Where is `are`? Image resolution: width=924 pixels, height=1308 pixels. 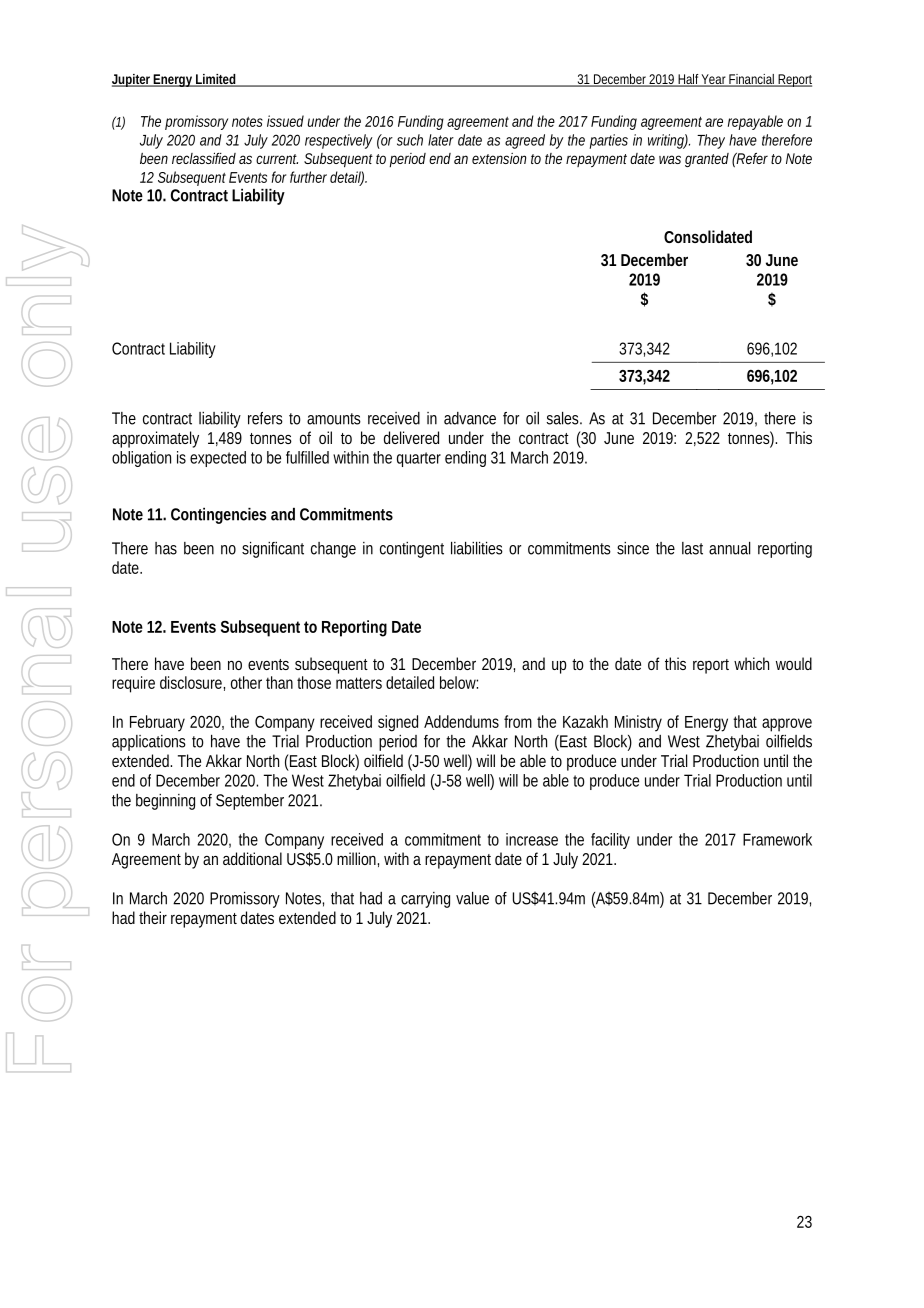 are is located at coordinates (714, 122).
